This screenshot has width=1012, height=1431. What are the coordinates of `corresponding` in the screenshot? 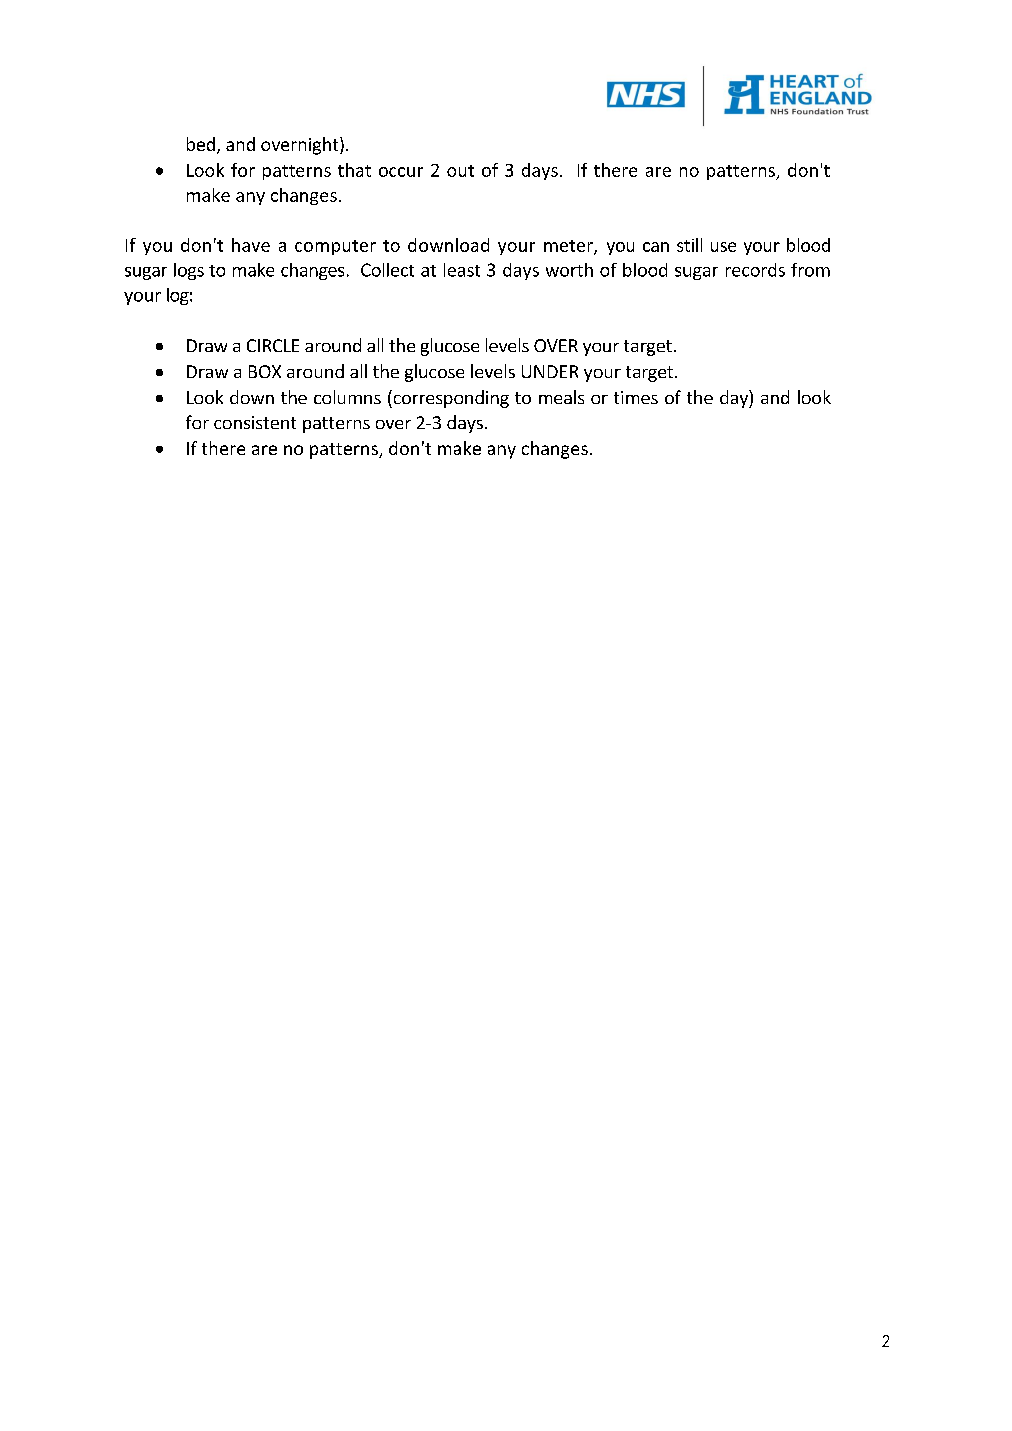 It's located at (450, 399).
